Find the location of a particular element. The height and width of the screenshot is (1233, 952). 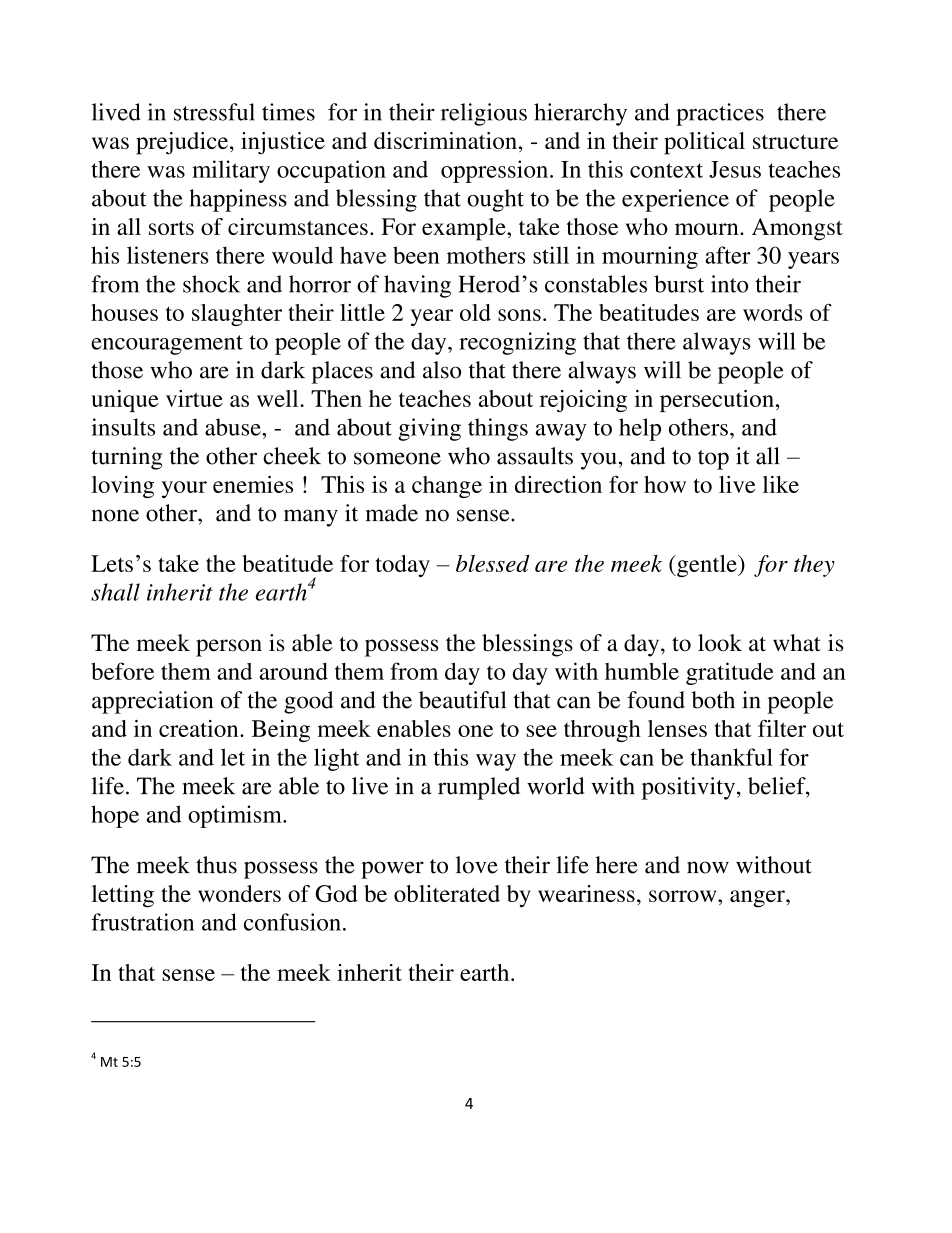

political is located at coordinates (704, 143).
